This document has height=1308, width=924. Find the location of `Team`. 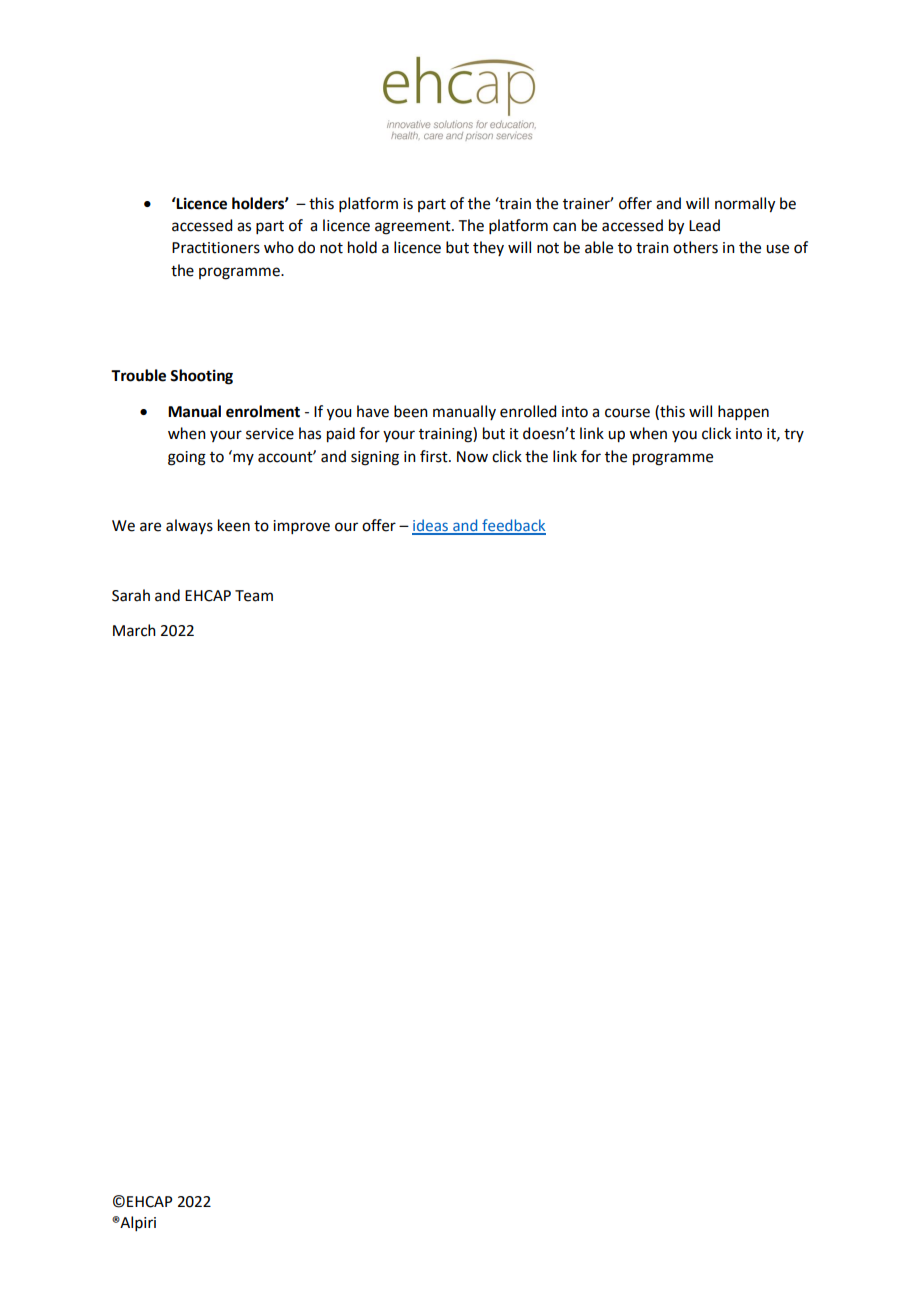

Team is located at coordinates (254, 596).
